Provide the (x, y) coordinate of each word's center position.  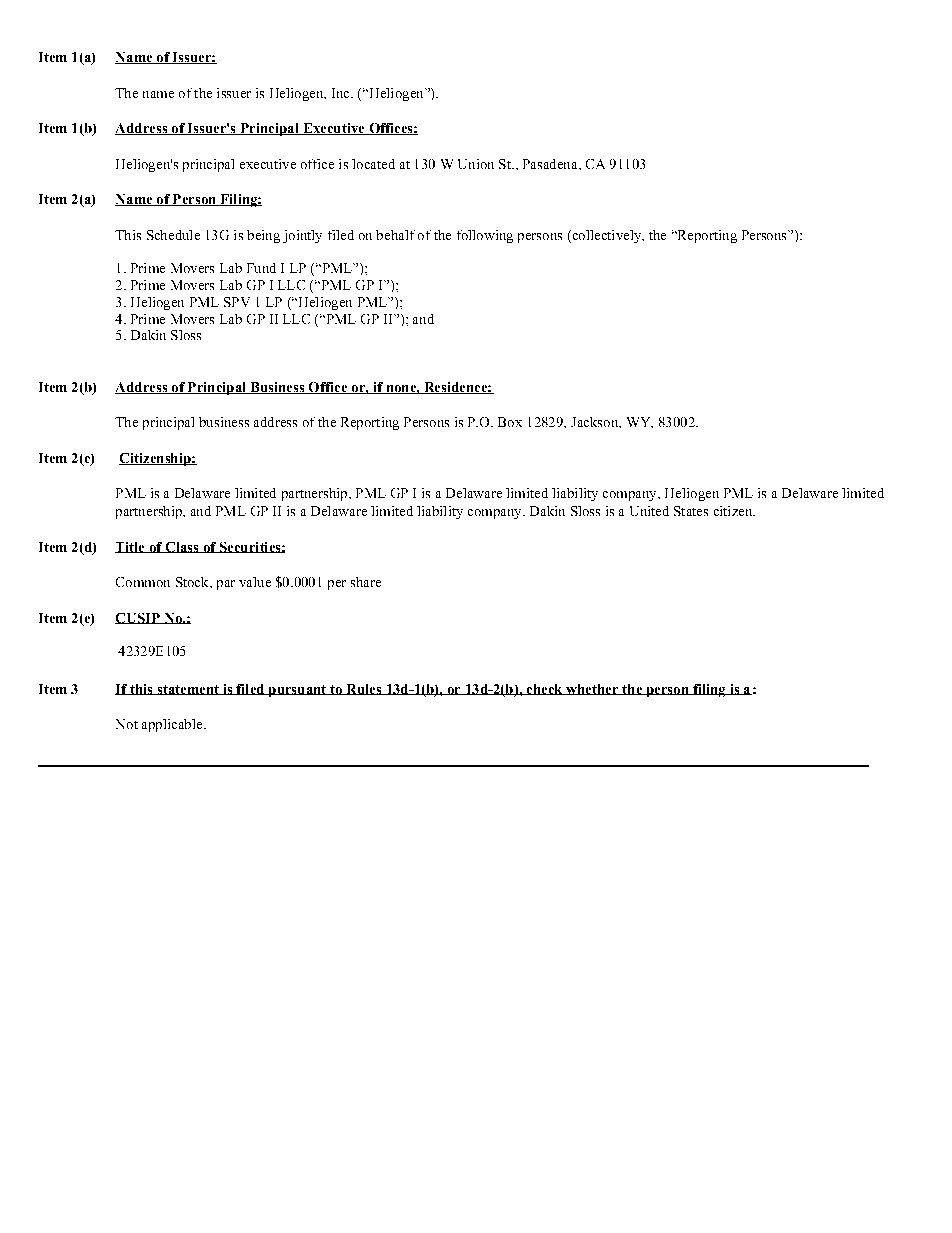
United (649, 511)
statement (188, 690)
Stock (193, 582)
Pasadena (551, 164)
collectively (607, 236)
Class (182, 547)
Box (510, 422)
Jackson (596, 422)
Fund (261, 268)
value (255, 582)
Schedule (173, 235)
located (373, 164)
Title (131, 547)
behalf (395, 235)
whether (592, 689)
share (366, 582)
